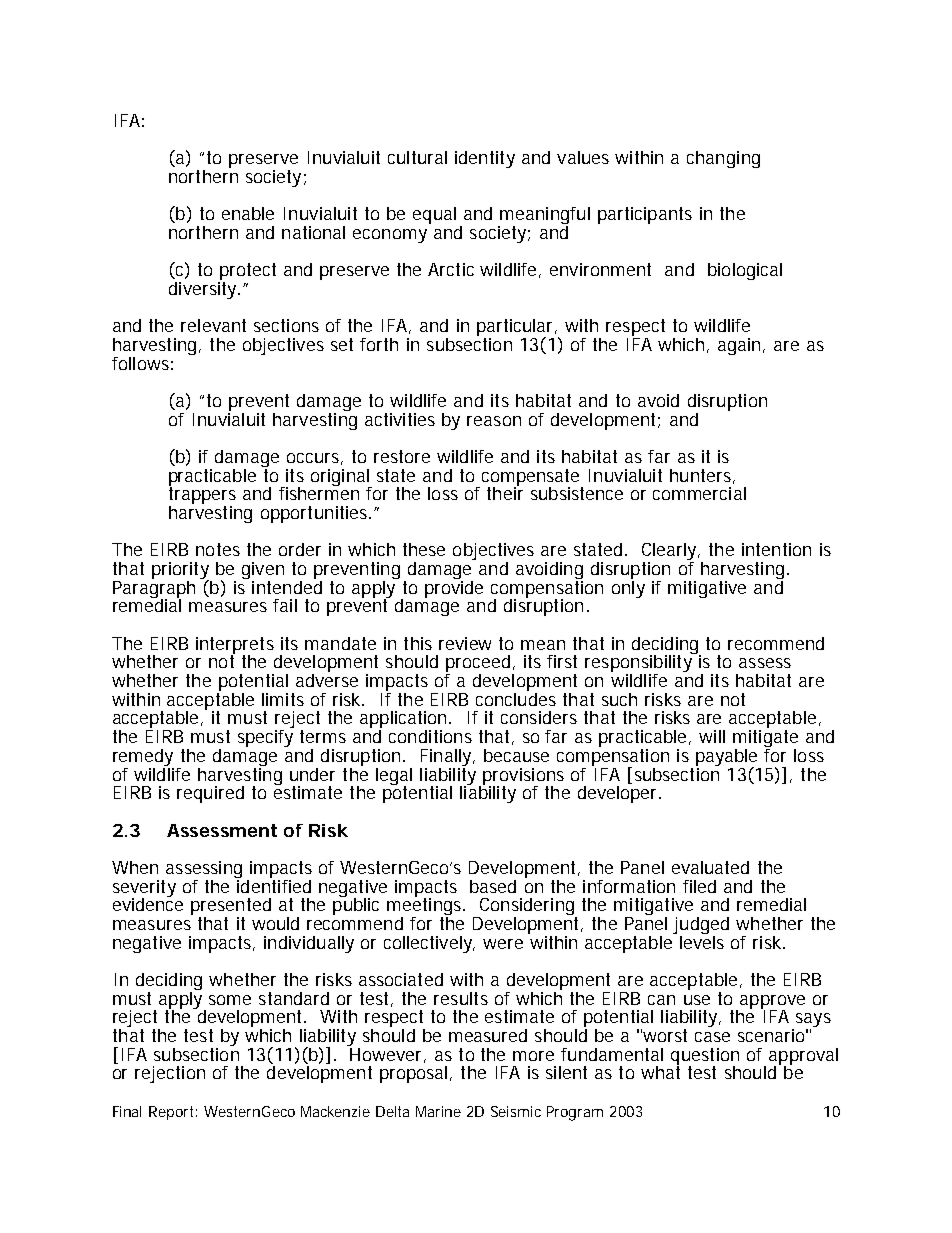 This document has height=1233, width=952. What do you see at coordinates (248, 213) in the document?
I see `enable` at bounding box center [248, 213].
